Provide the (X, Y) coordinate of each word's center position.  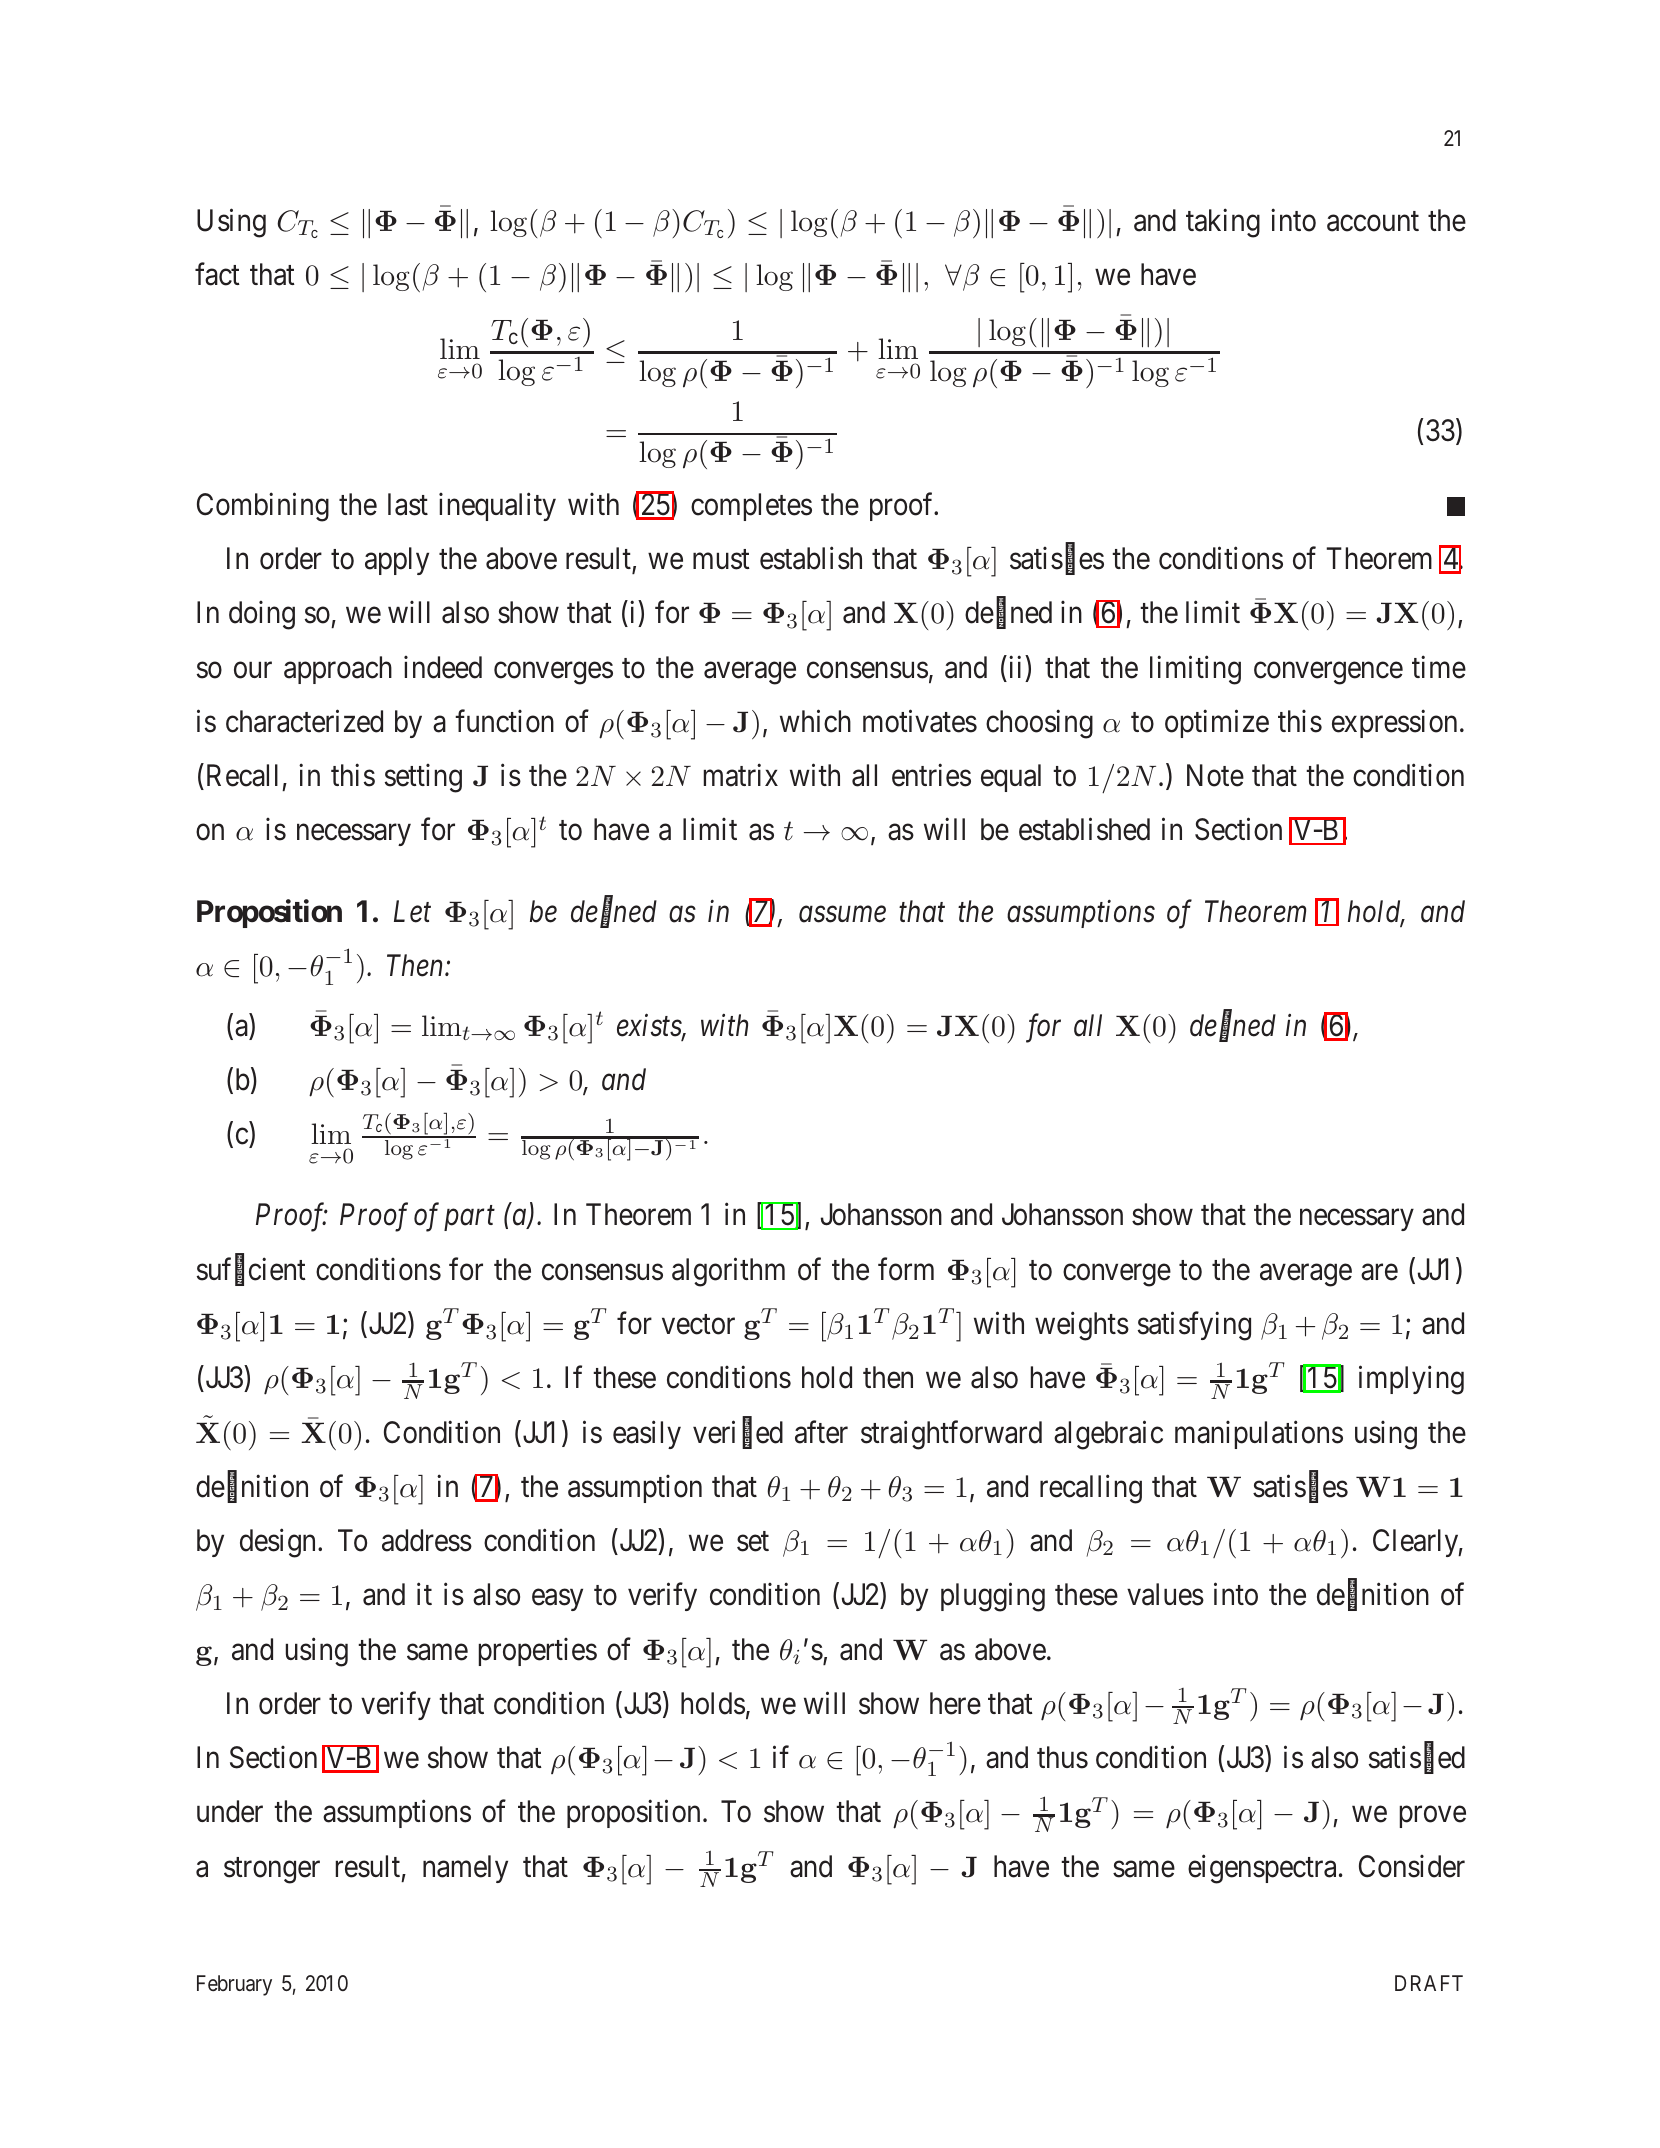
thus (1062, 1757)
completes (751, 507)
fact (217, 274)
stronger (272, 1871)
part (469, 1219)
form (906, 1269)
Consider (1412, 1866)
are (1379, 1272)
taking (1223, 223)
